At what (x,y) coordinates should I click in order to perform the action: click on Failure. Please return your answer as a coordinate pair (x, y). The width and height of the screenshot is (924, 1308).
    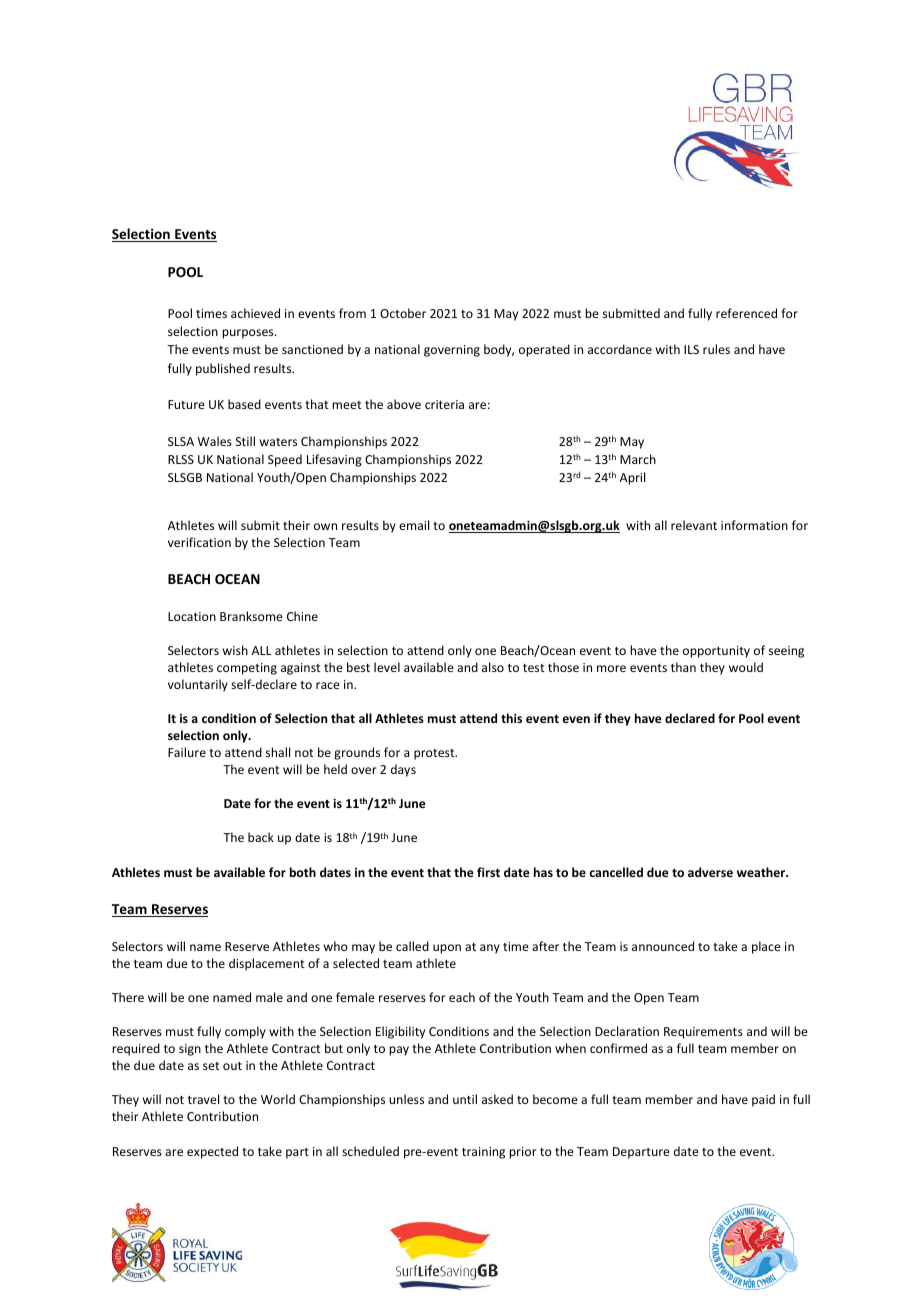
    Looking at the image, I should click on (187, 752).
